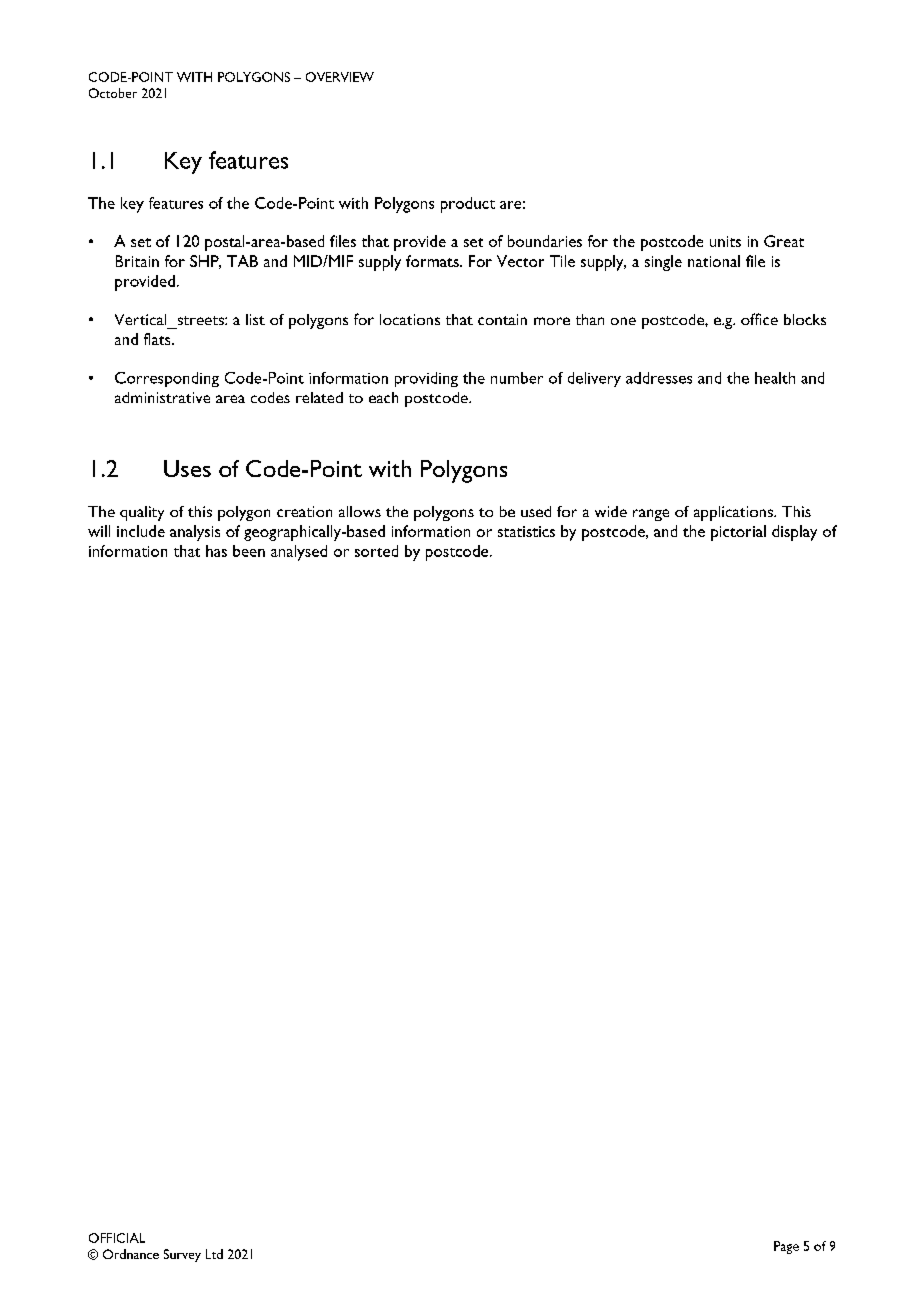 This screenshot has height=1308, width=924. I want to click on has, so click(216, 551).
